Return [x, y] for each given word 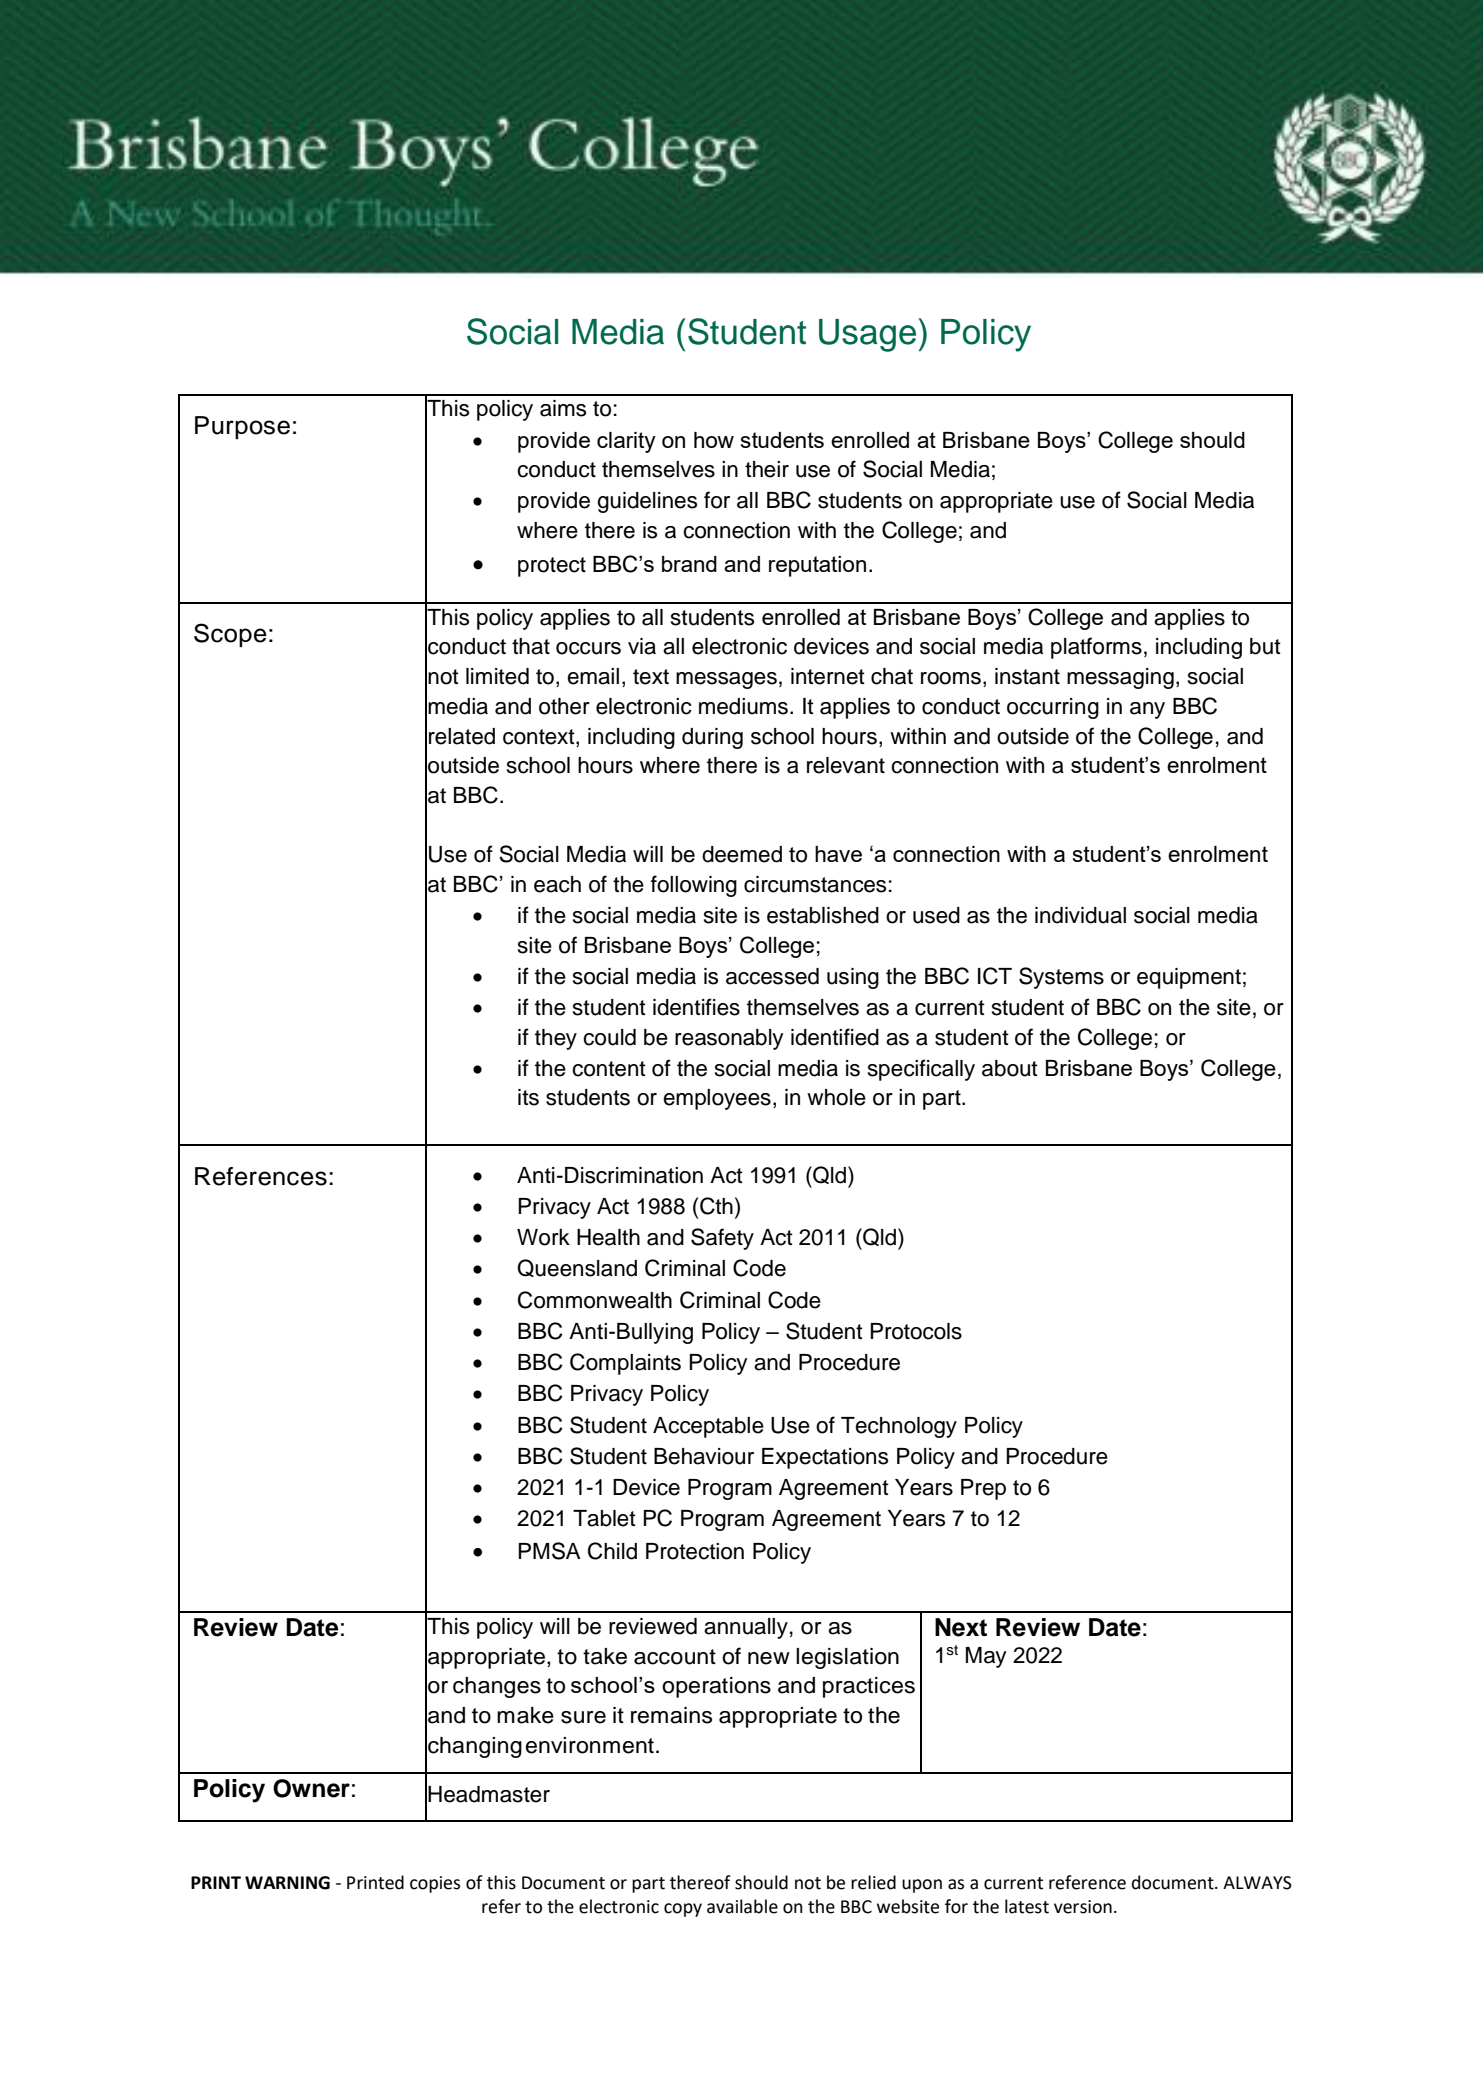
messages [726, 680]
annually [746, 1628]
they [556, 1039]
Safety [722, 1239]
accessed [772, 976]
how [714, 440]
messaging [1120, 678]
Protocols [916, 1331]
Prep [983, 1489]
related [462, 736]
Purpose [242, 427]
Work [543, 1237]
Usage [867, 335]
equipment [1189, 978]
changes [497, 1687]
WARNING [287, 1883]
